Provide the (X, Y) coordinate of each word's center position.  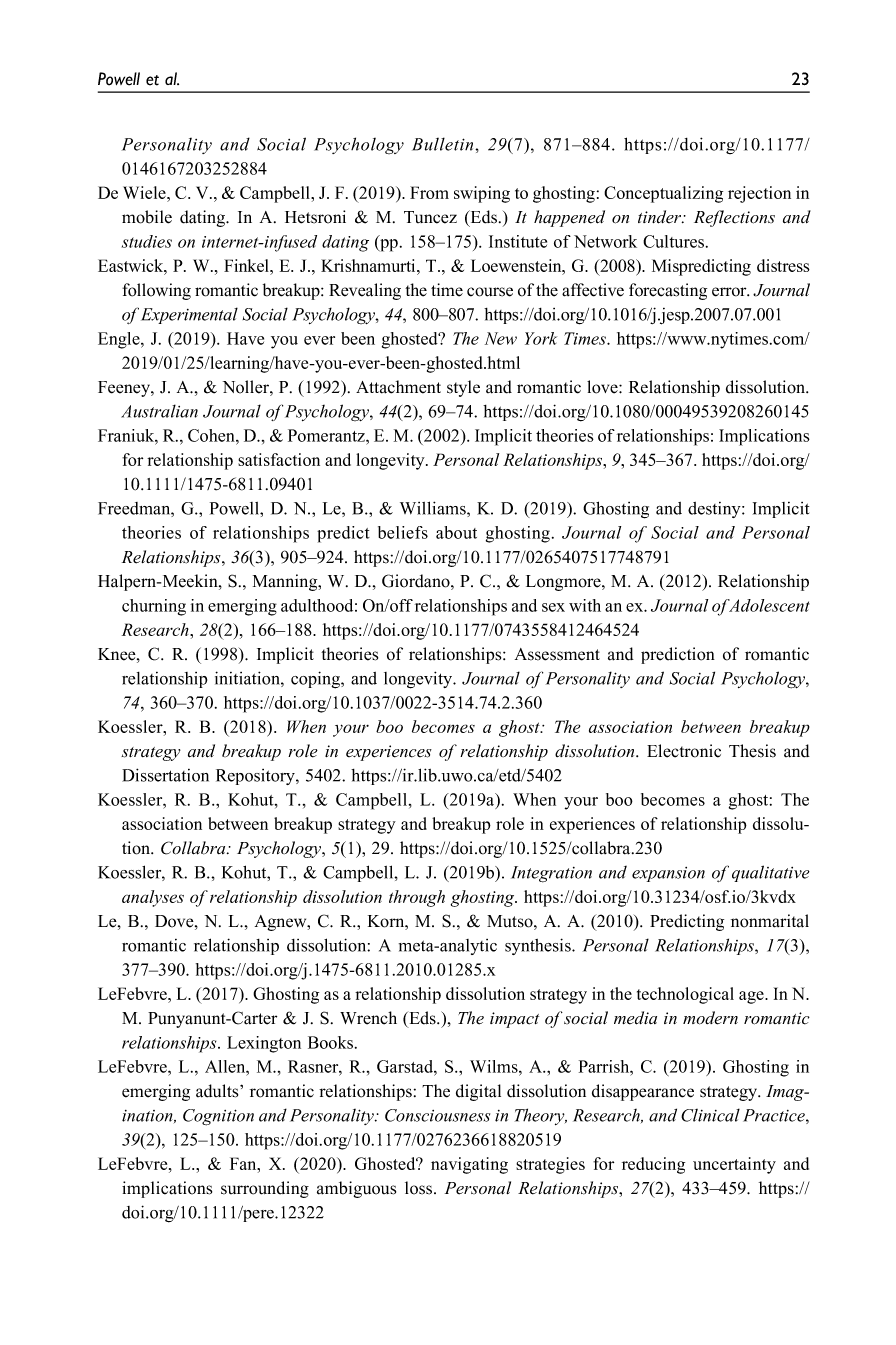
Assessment (557, 654)
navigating (469, 1165)
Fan (244, 1163)
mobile (147, 217)
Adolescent (768, 605)
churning (154, 607)
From (429, 192)
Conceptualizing (663, 194)
